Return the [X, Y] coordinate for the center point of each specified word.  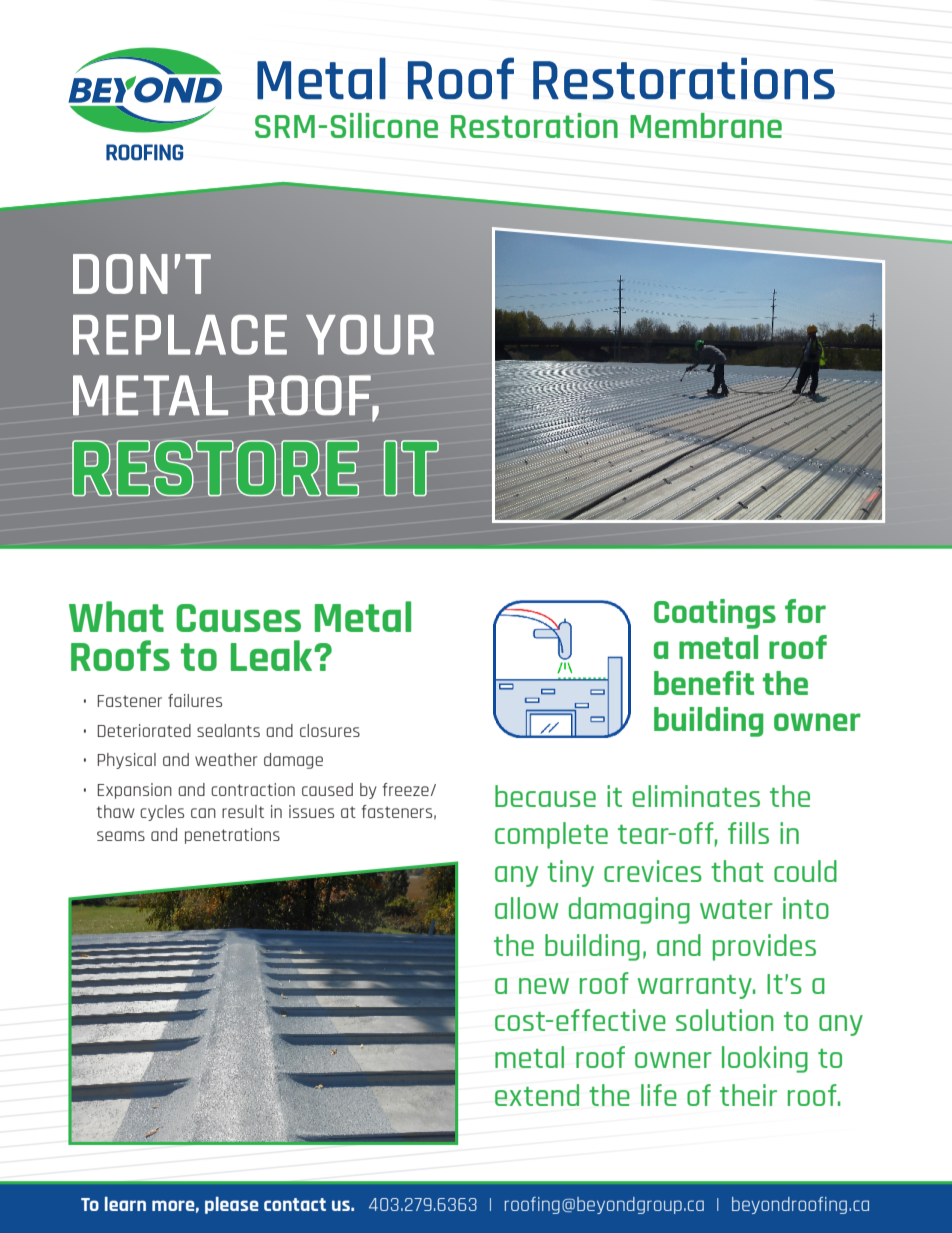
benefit [704, 683]
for [805, 611]
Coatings [715, 614]
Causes [238, 618]
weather [226, 759]
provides [764, 947]
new [544, 986]
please [231, 1205]
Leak [273, 655]
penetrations [232, 836]
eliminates [696, 796]
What [116, 616]
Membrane [706, 125]
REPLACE [180, 334]
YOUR [370, 335]
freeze [406, 789]
